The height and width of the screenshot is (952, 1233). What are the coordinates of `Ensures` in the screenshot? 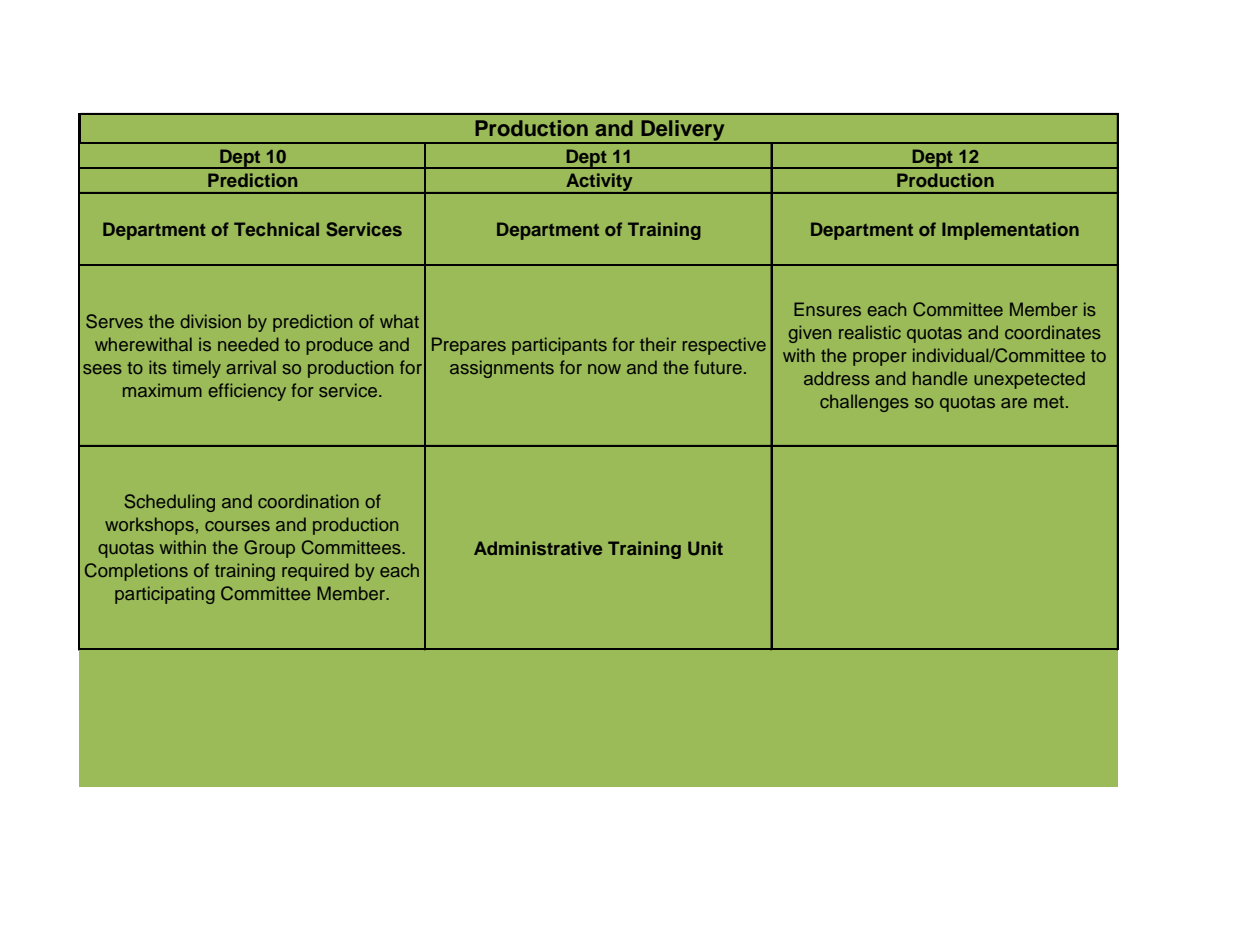 It's located at (827, 309).
